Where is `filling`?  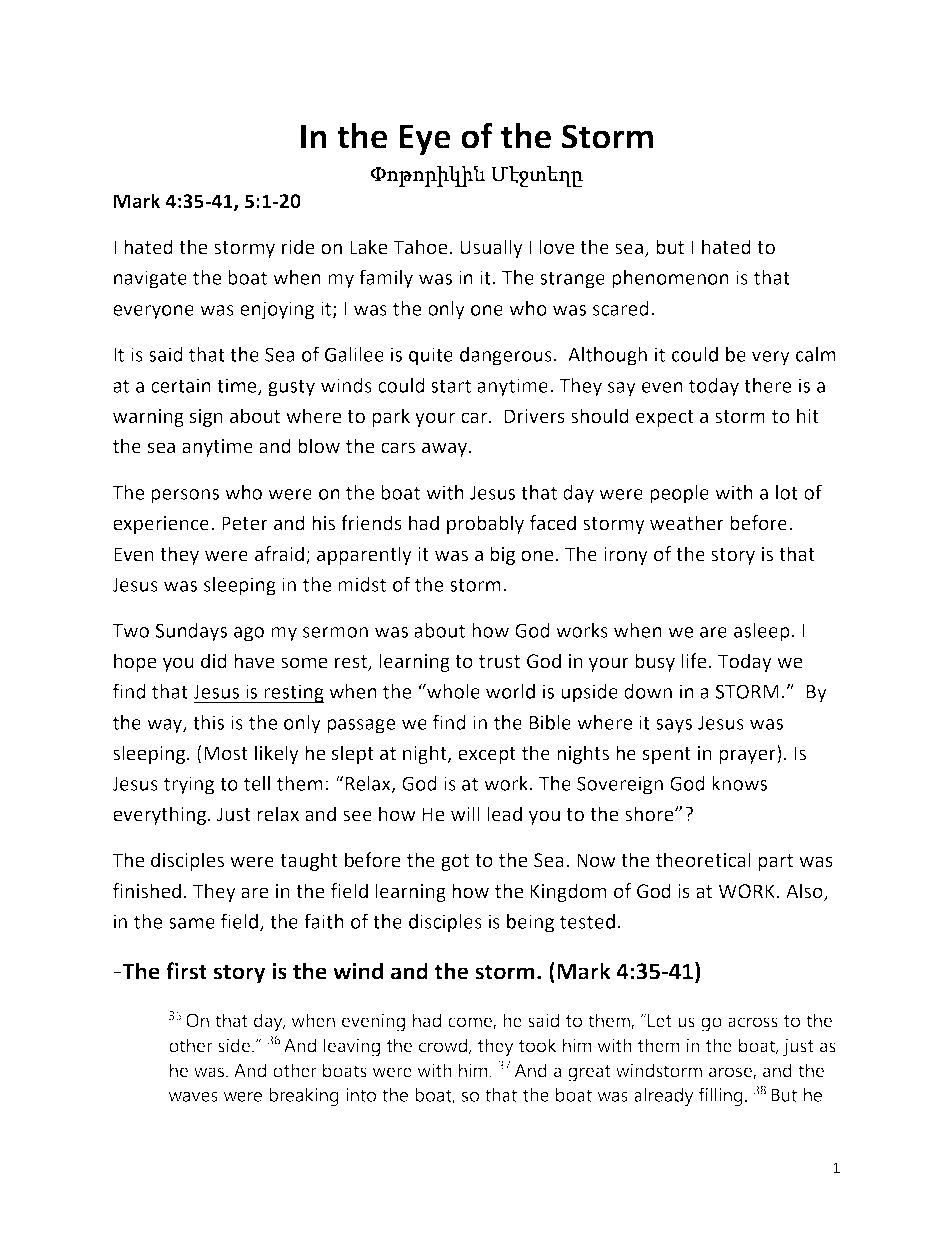
filling is located at coordinates (721, 1096).
